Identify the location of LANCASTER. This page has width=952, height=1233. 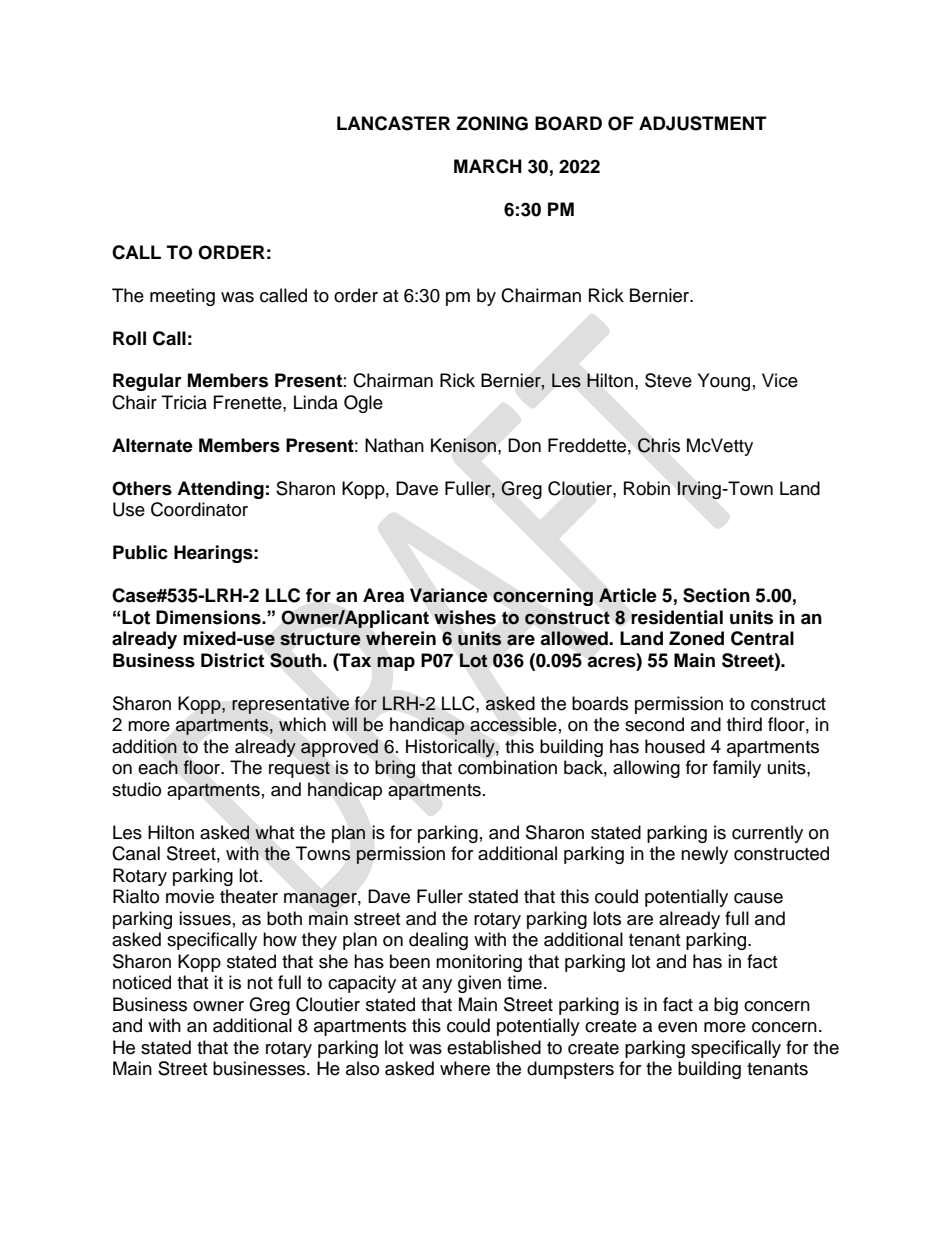
(393, 123).
